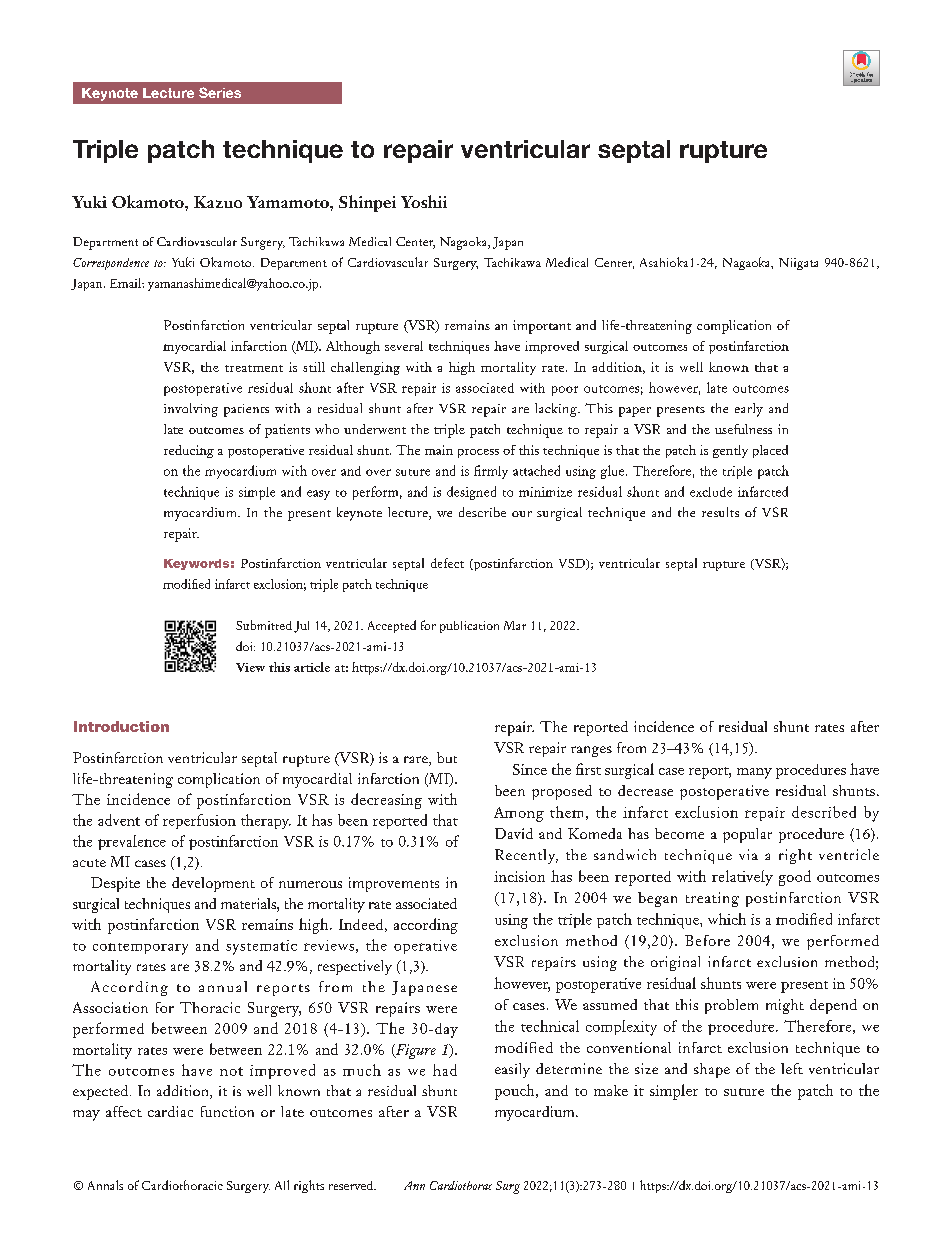 This screenshot has width=952, height=1247. Describe the element at coordinates (289, 202) in the screenshot. I see `Yamamoto` at that location.
